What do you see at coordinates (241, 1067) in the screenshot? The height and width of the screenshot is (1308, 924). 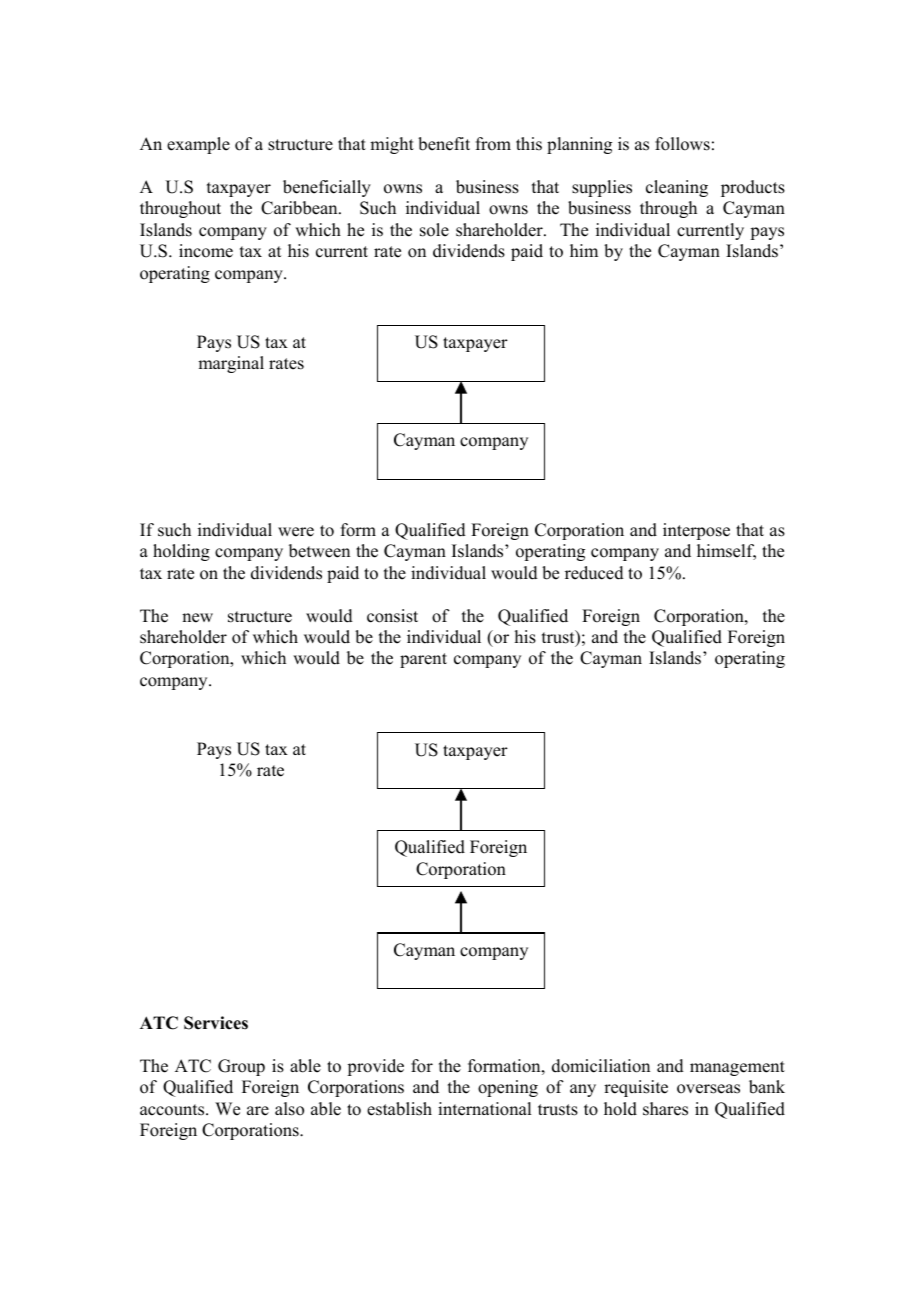 I see `Group` at bounding box center [241, 1067].
